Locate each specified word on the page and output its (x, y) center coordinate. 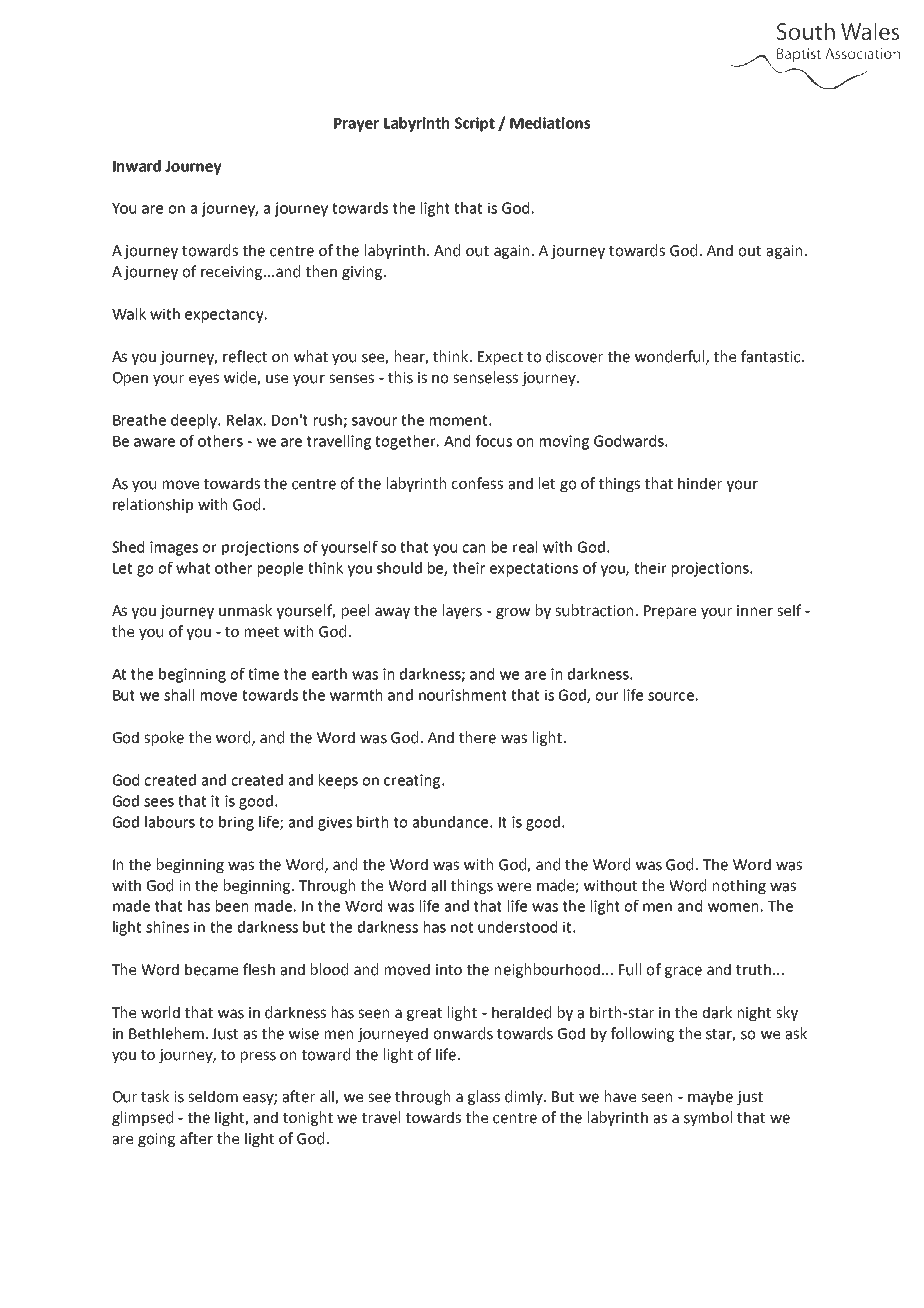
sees (159, 802)
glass (484, 1097)
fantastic (772, 356)
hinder (700, 483)
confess (477, 483)
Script (475, 124)
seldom (213, 1096)
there (477, 737)
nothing (739, 886)
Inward (137, 166)
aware (154, 442)
